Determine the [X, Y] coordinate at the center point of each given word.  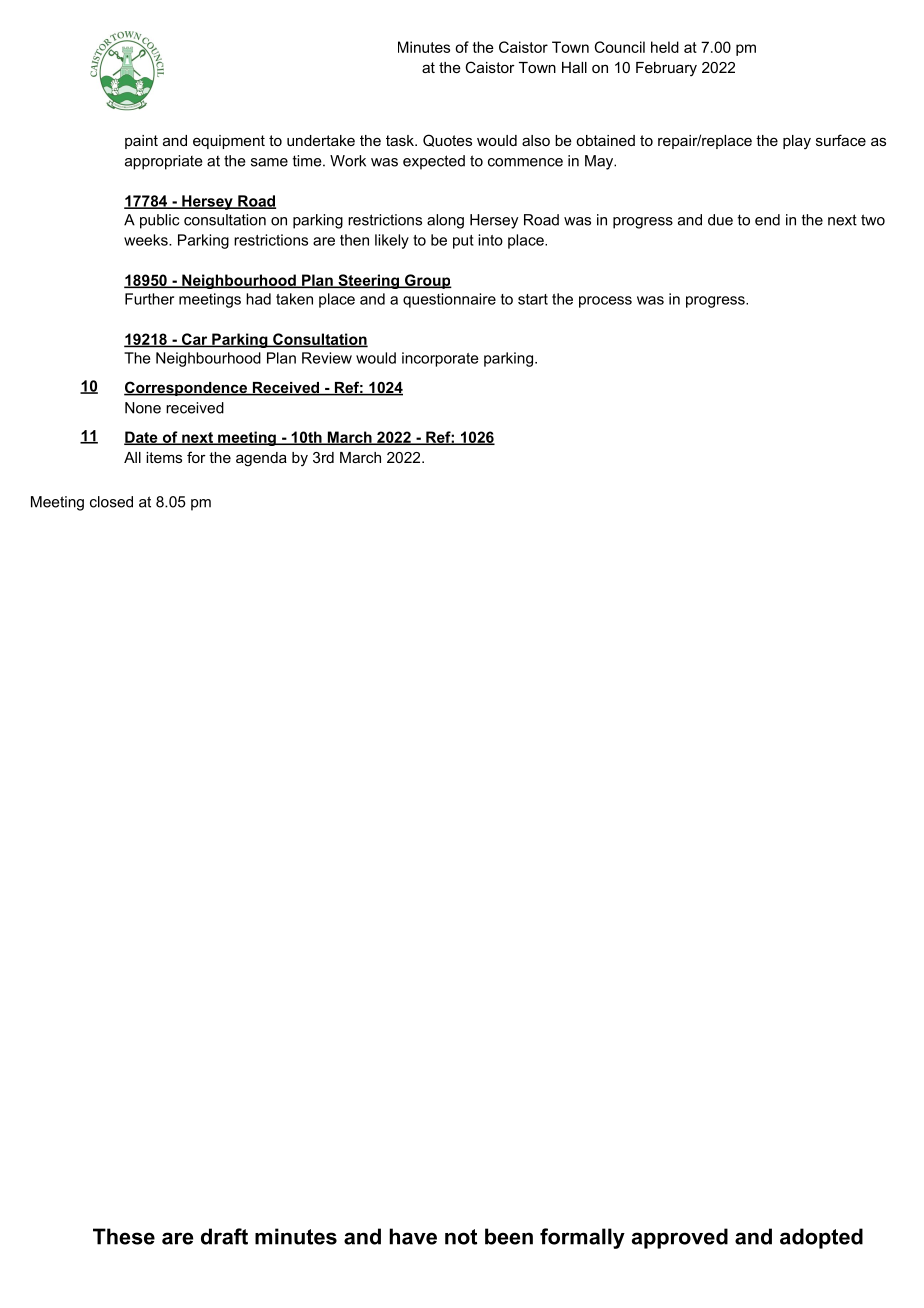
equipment [229, 142]
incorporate [440, 359]
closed [111, 502]
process [605, 302]
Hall [574, 67]
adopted [821, 1238]
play [797, 142]
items [164, 457]
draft [224, 1236]
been [509, 1236]
